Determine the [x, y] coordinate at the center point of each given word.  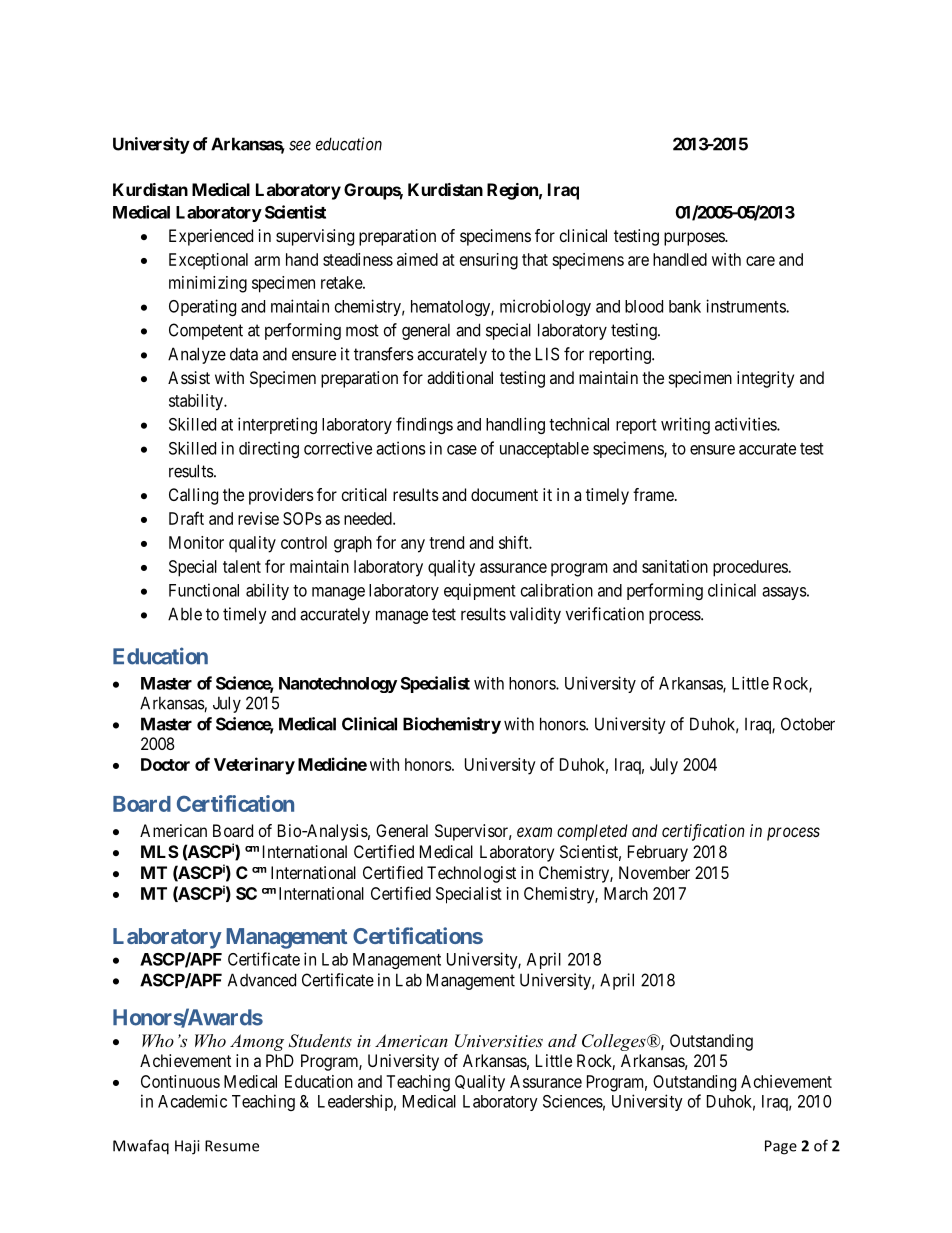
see [300, 145]
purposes [695, 239]
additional [460, 377]
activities [746, 424]
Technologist [471, 874]
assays [784, 593]
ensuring [489, 261]
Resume [232, 1146]
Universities [499, 1041]
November [654, 872]
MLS [160, 851]
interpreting [277, 425]
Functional [204, 590]
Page [781, 1147]
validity [535, 615]
